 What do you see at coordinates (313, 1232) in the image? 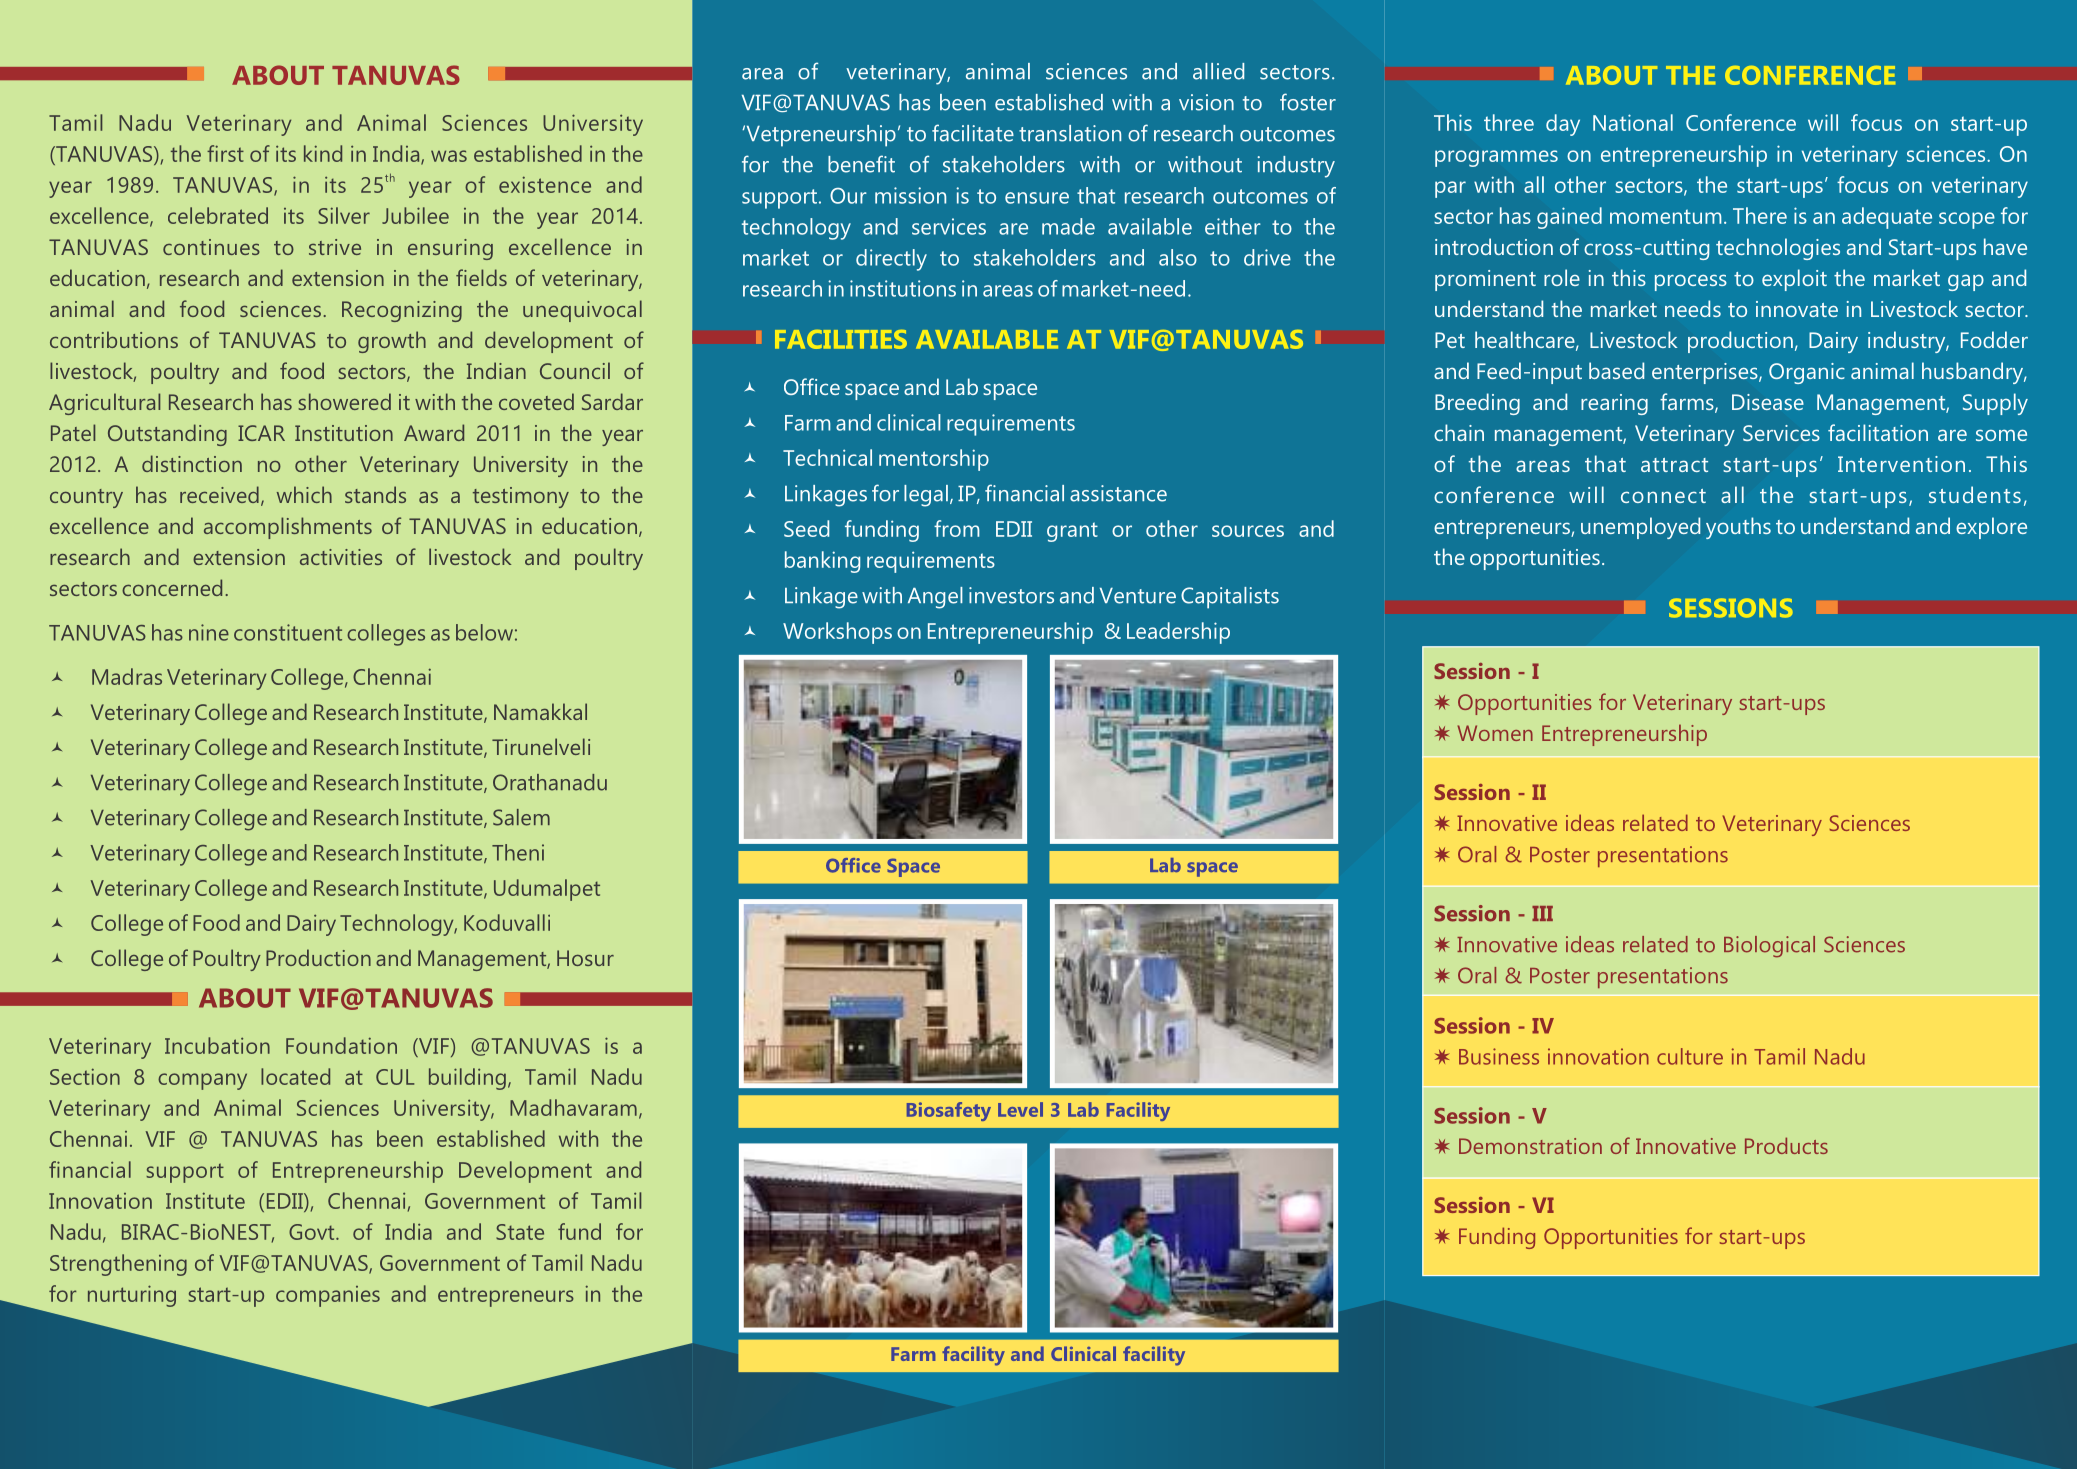
I see `Govt` at bounding box center [313, 1232].
